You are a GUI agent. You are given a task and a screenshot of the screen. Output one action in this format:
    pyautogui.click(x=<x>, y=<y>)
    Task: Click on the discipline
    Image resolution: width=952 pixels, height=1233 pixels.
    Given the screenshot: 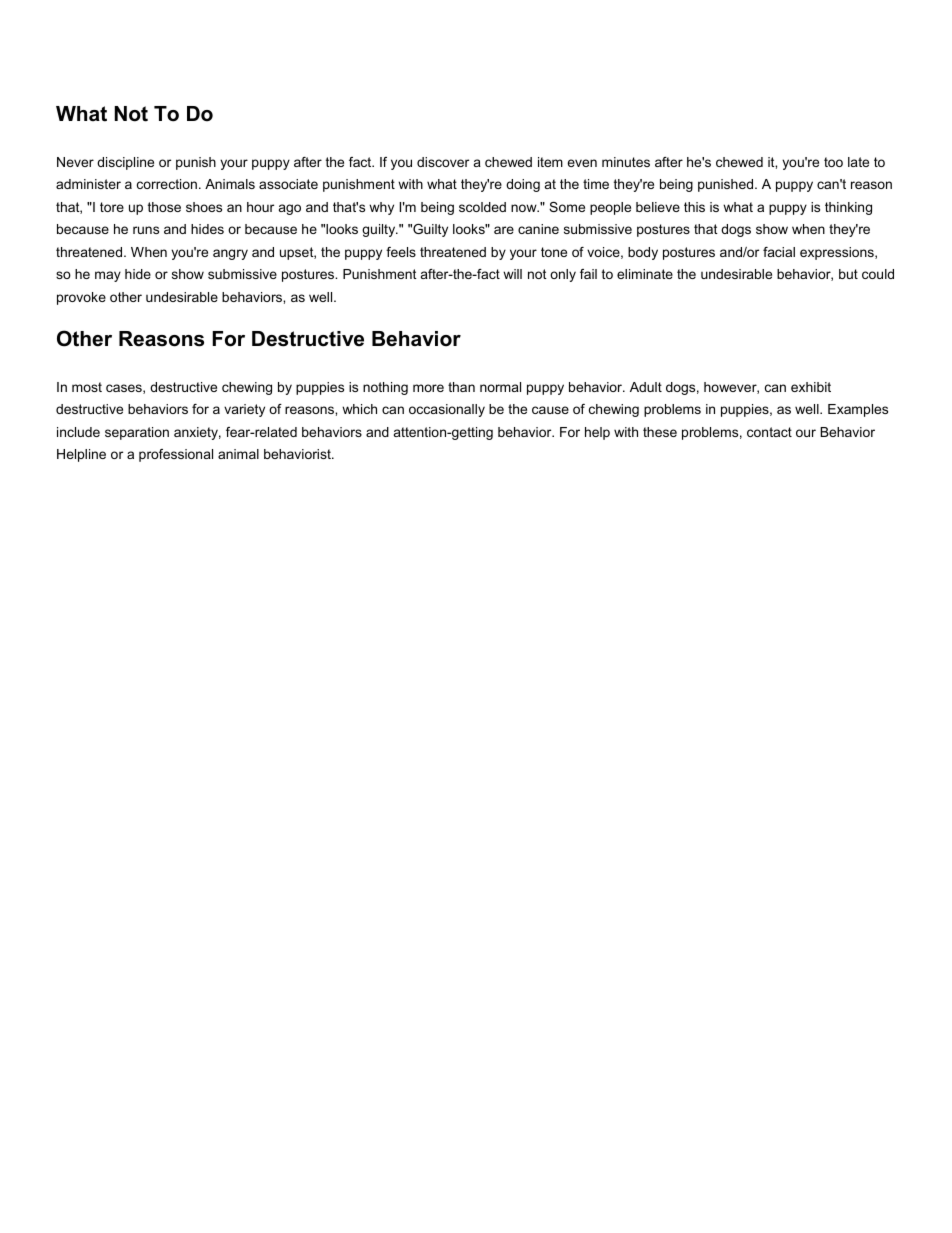 What is the action you would take?
    pyautogui.click(x=125, y=163)
